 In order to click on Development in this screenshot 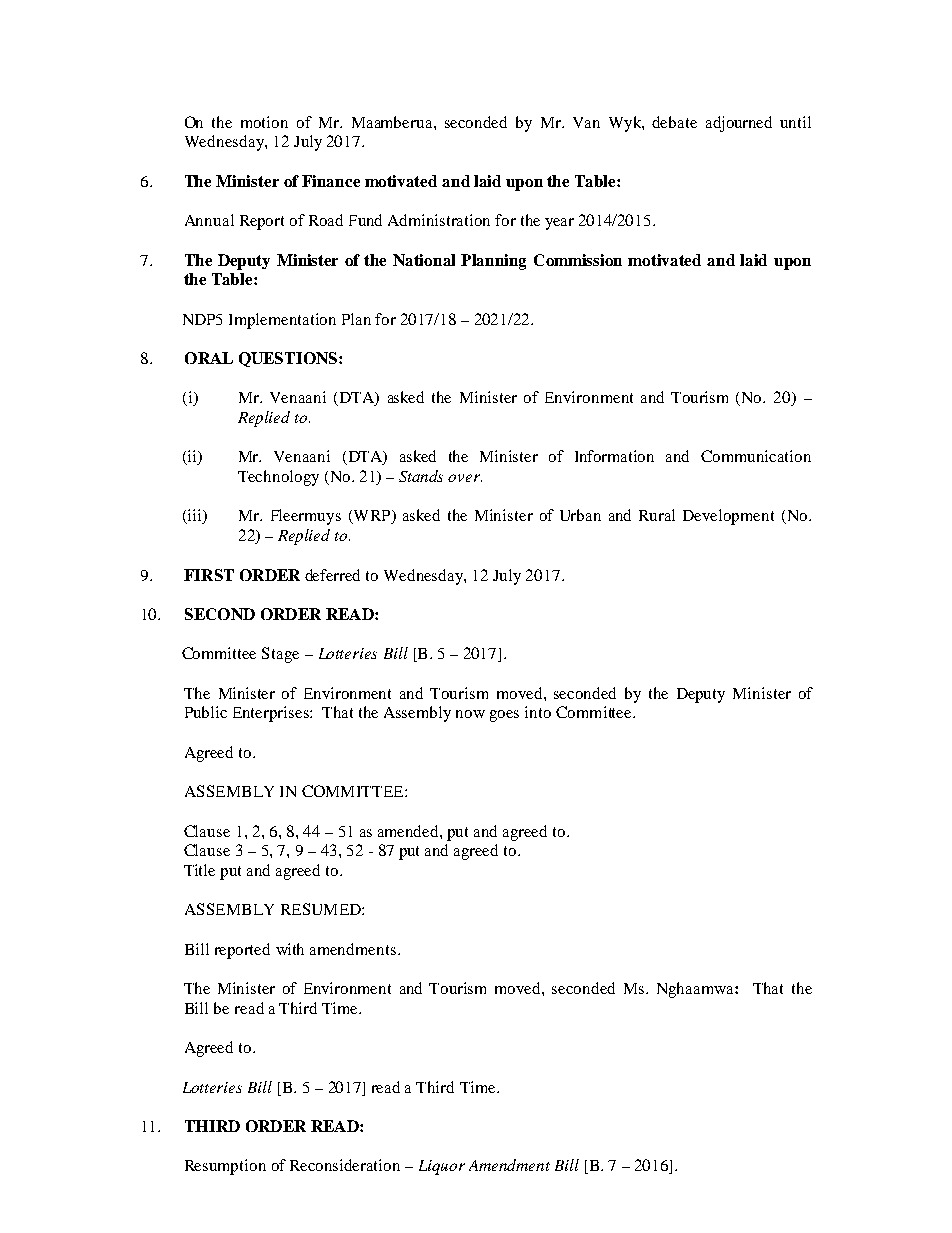, I will do `click(728, 517)`.
